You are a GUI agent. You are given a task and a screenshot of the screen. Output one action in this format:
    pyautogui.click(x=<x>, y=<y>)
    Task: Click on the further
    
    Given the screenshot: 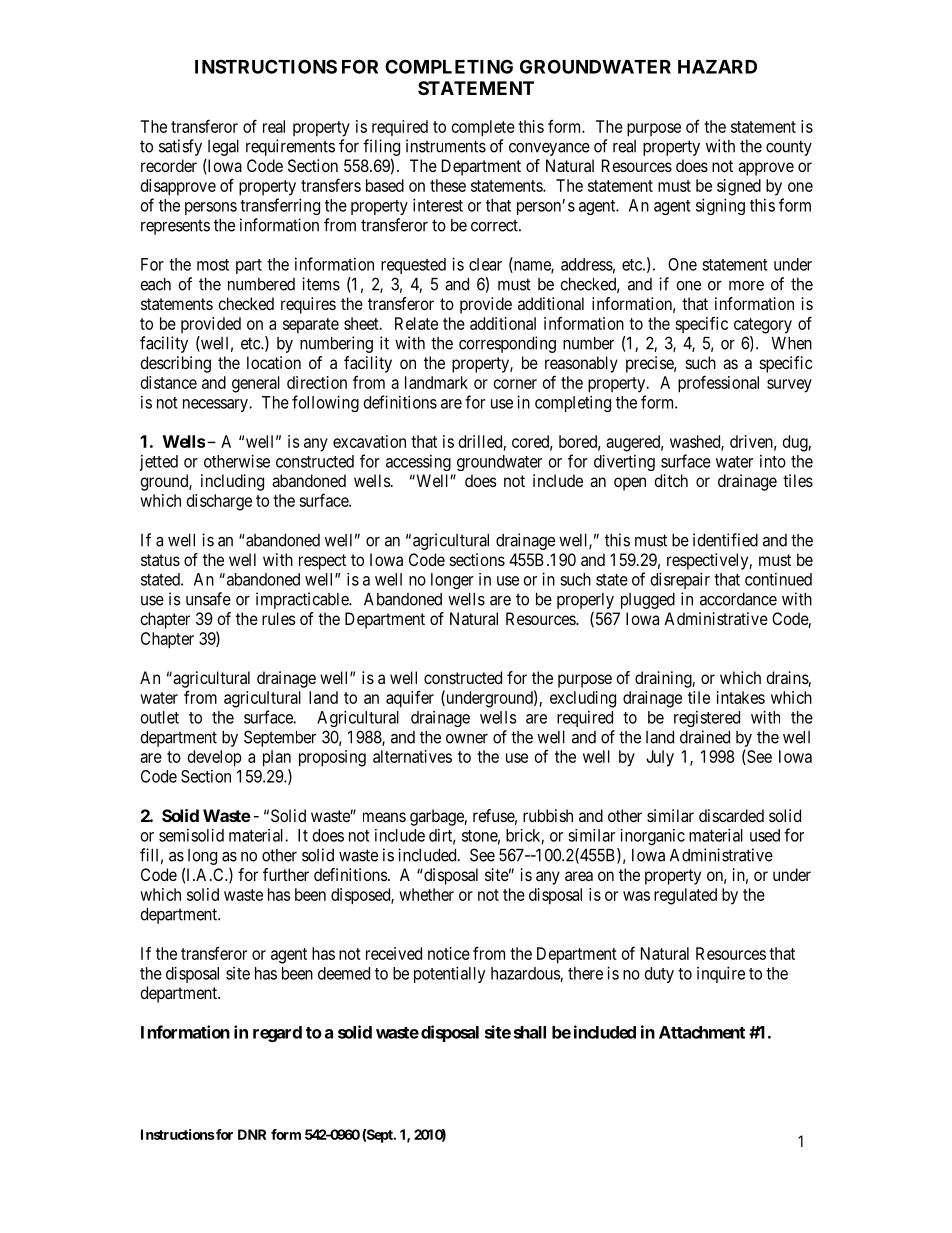 What is the action you would take?
    pyautogui.click(x=286, y=874)
